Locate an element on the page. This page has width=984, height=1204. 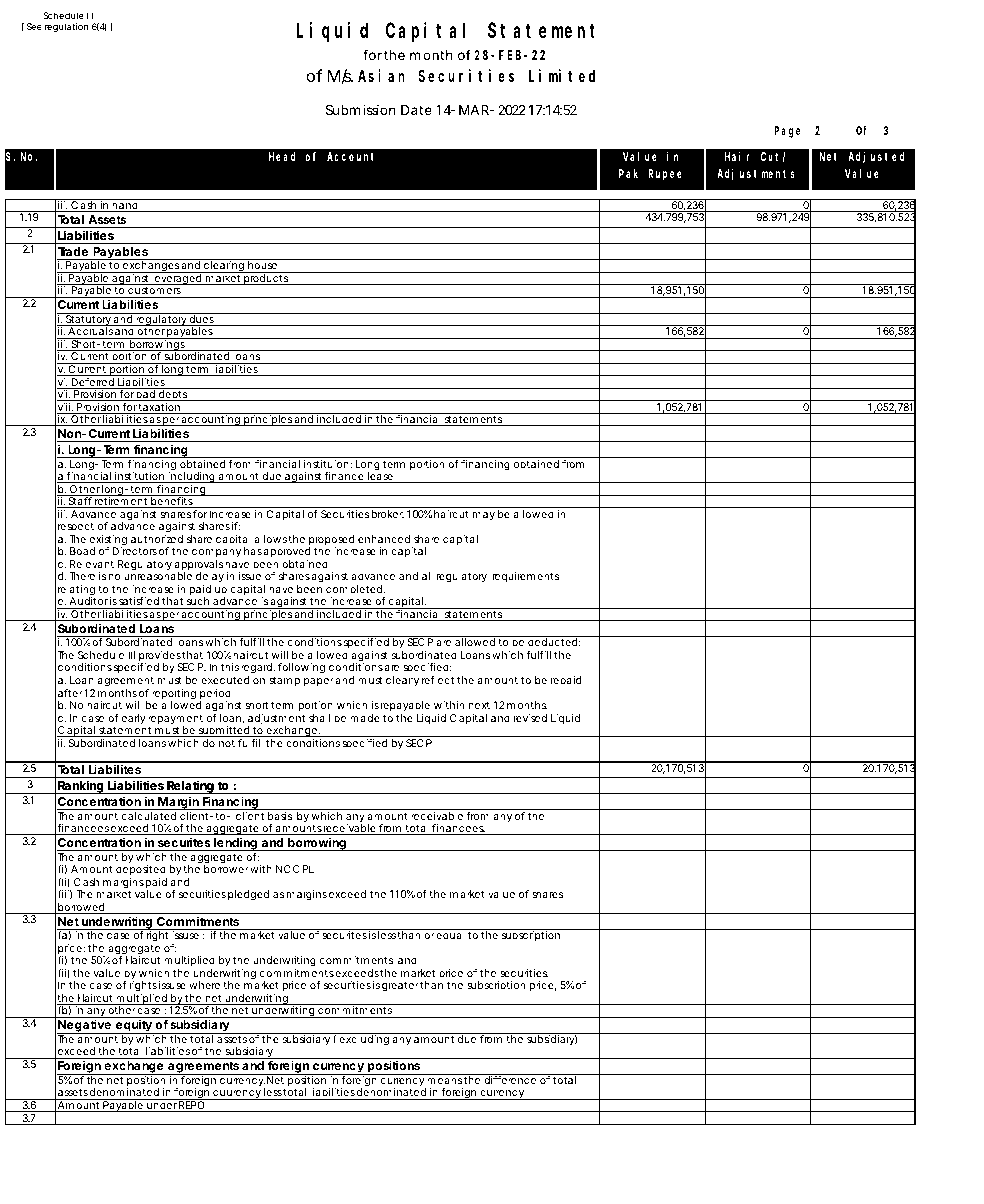
greater is located at coordinates (400, 987).
